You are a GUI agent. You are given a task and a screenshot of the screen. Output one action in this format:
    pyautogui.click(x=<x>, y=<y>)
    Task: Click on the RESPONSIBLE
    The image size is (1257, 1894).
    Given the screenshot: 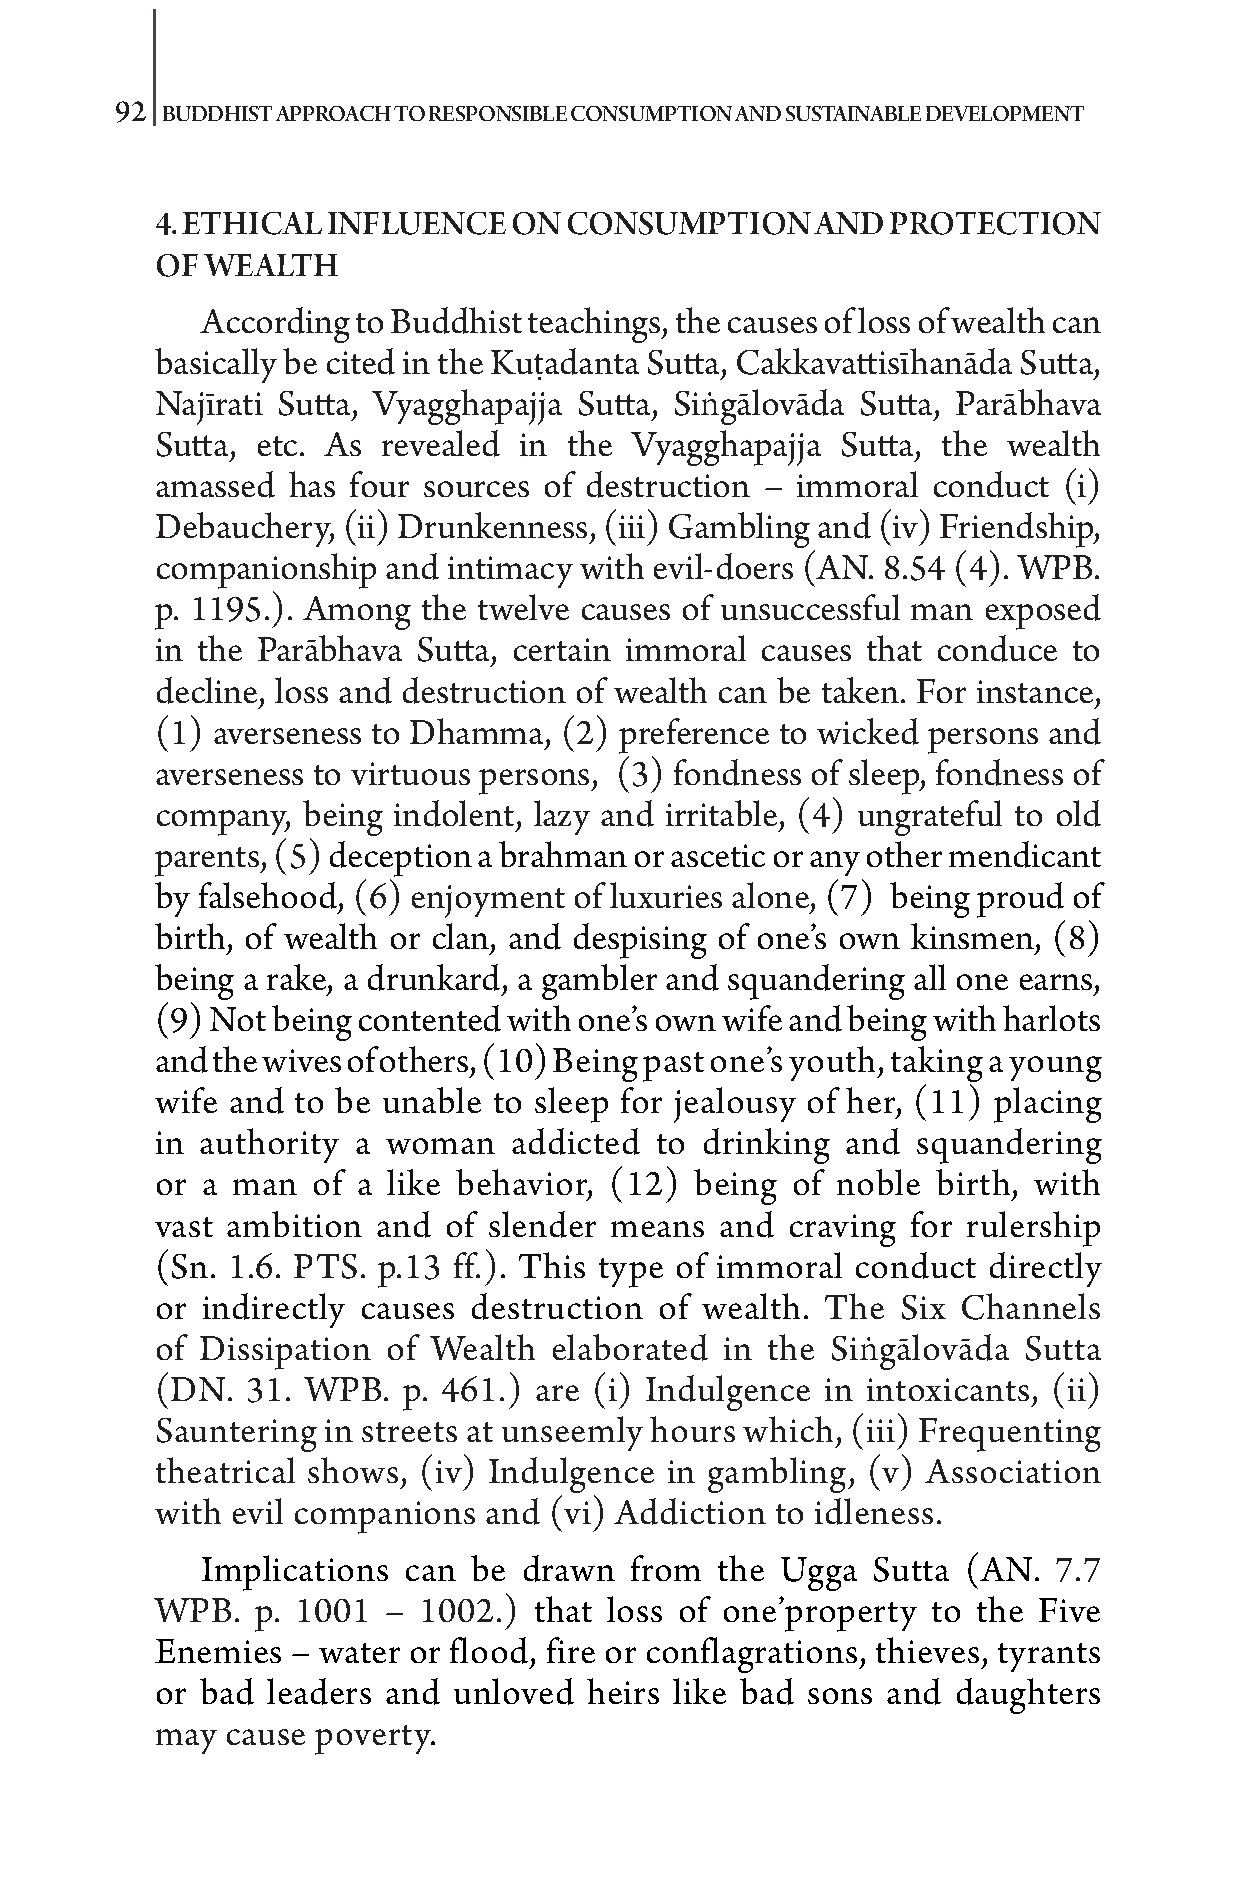 What is the action you would take?
    pyautogui.click(x=498, y=113)
